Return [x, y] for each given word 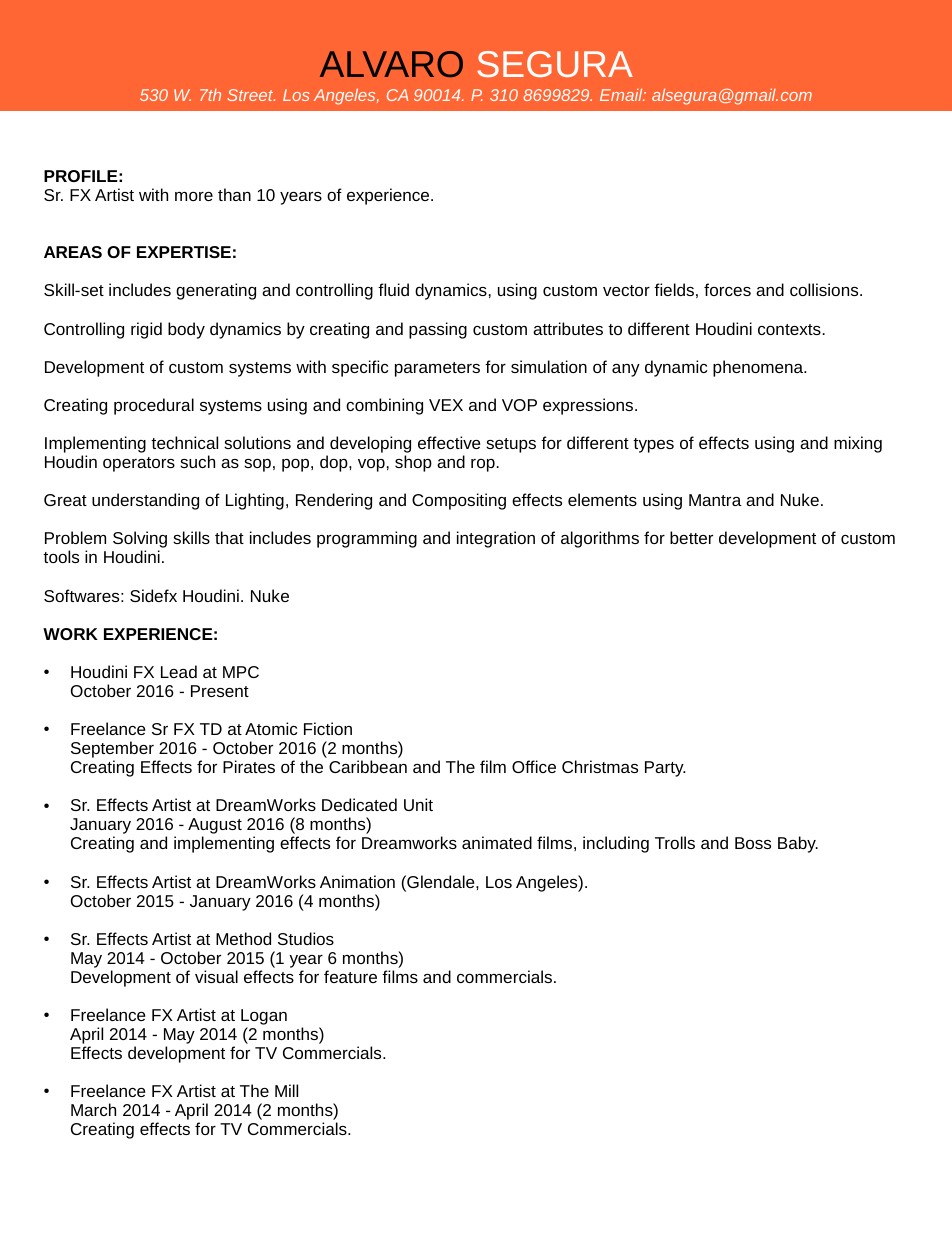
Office [534, 766]
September [112, 749]
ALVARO [391, 64]
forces [727, 289]
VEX [446, 405]
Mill [286, 1090]
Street [251, 95]
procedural [154, 406]
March [93, 1109]
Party [665, 769]
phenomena [759, 368]
